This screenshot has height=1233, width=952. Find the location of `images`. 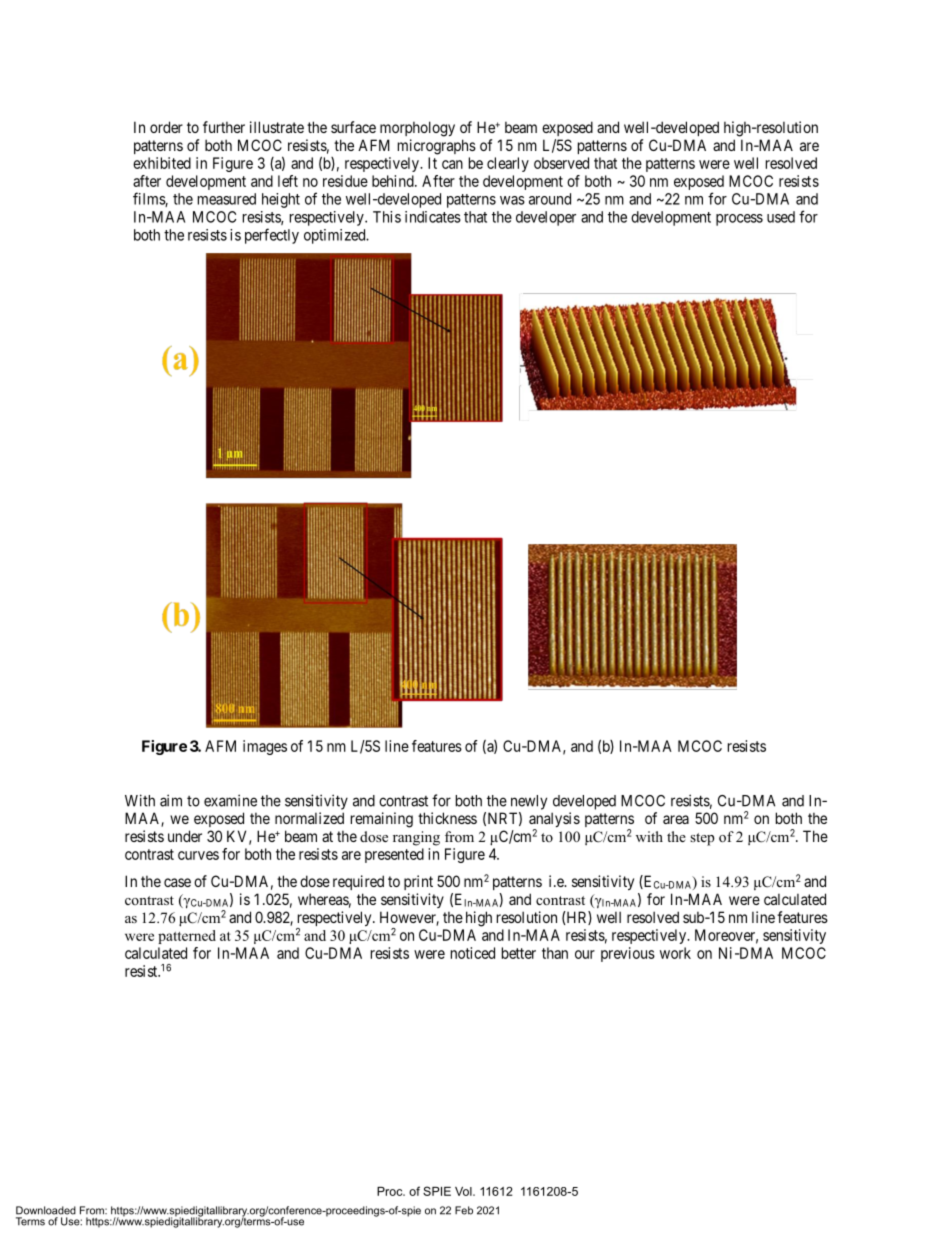

images is located at coordinates (265, 747).
